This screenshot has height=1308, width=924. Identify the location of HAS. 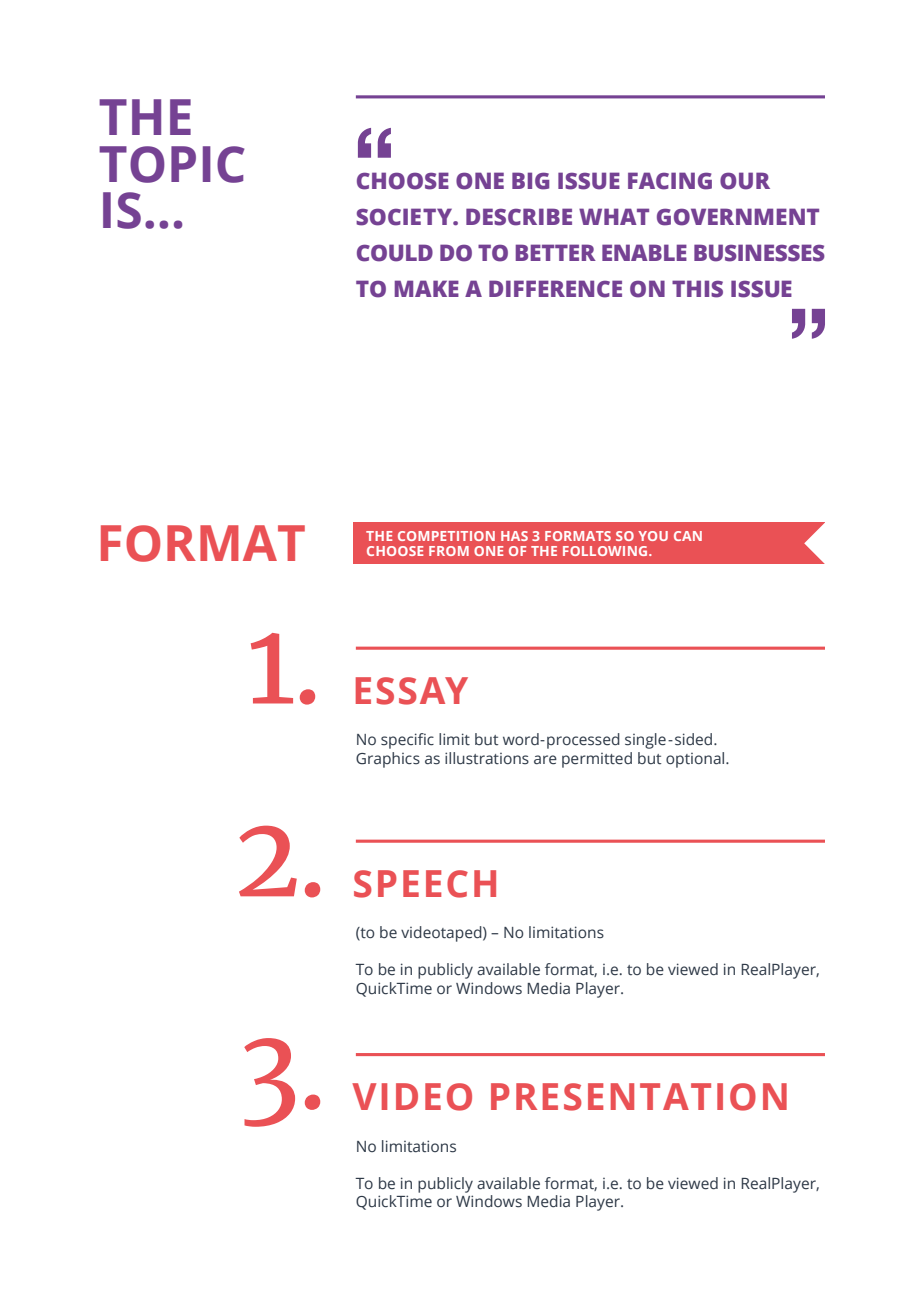
(514, 536).
